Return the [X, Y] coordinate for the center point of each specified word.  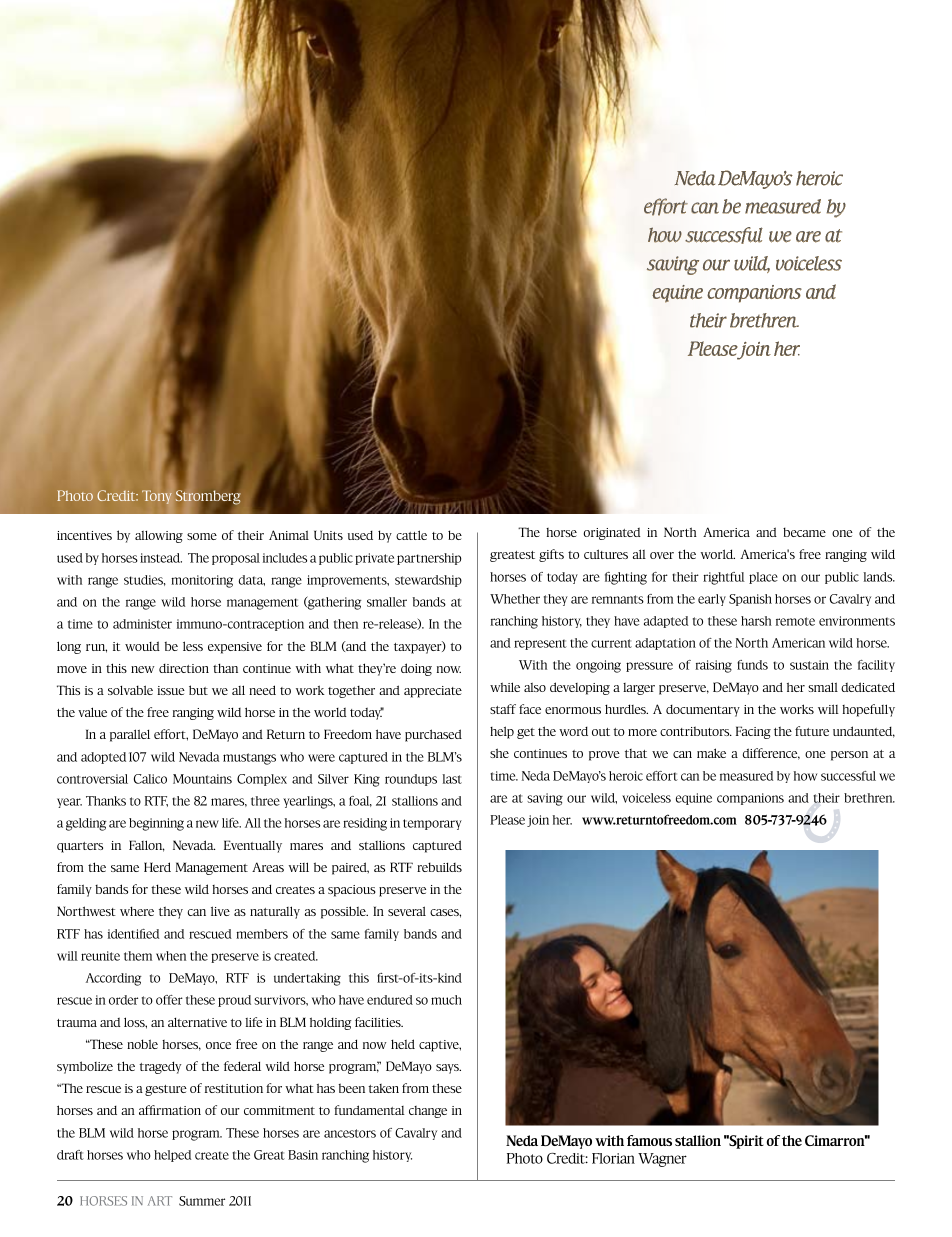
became [804, 532]
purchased [433, 735]
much [446, 1000]
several [407, 911]
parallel [130, 735]
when [171, 956]
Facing [753, 732]
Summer [202, 1201]
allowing [159, 536]
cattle [411, 535]
